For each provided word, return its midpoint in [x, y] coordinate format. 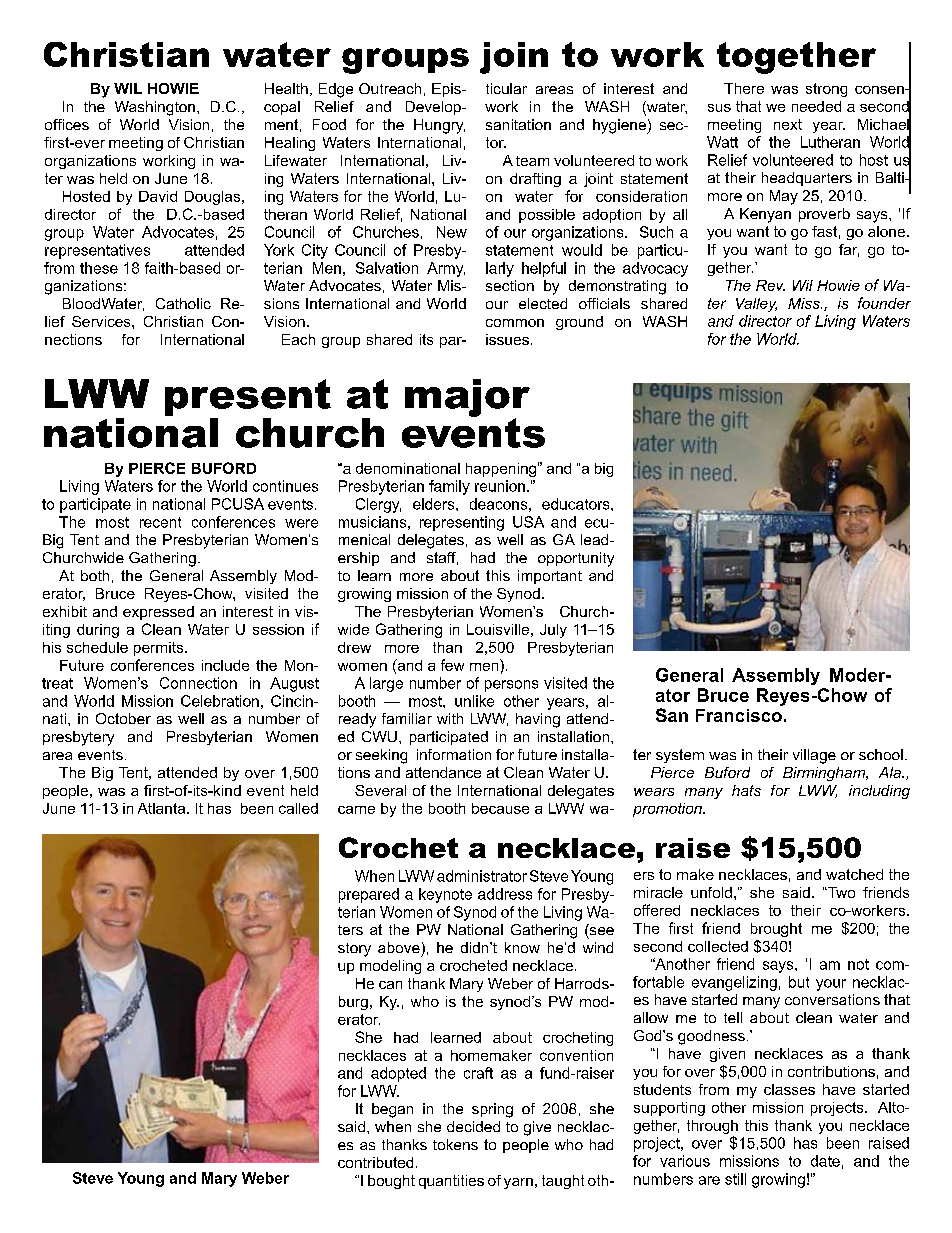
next [788, 124]
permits [160, 649]
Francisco [739, 715]
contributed [375, 1162]
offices [67, 124]
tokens [455, 1144]
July [553, 631]
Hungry [439, 126]
